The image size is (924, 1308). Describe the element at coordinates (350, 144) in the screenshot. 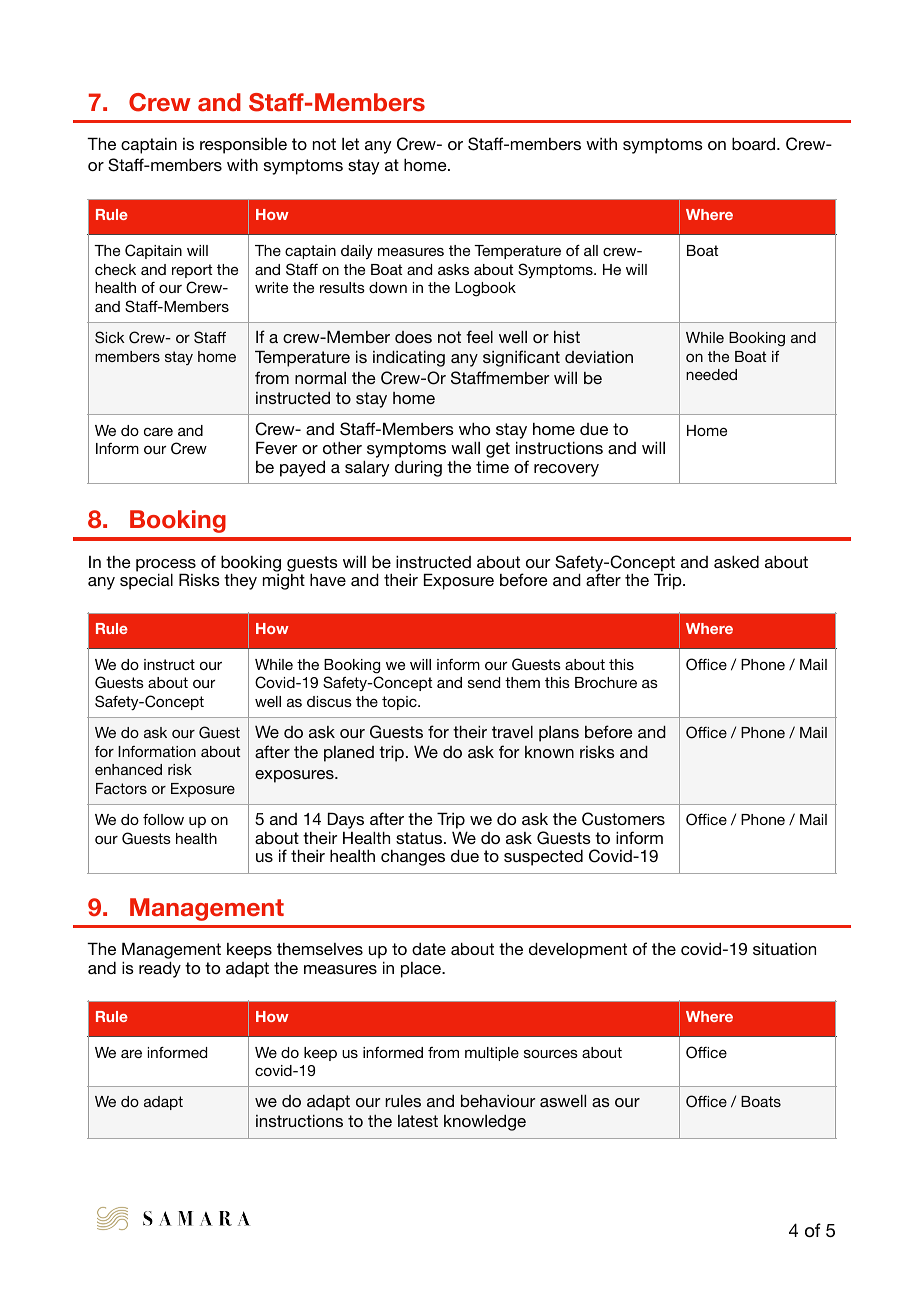

I see `let` at that location.
